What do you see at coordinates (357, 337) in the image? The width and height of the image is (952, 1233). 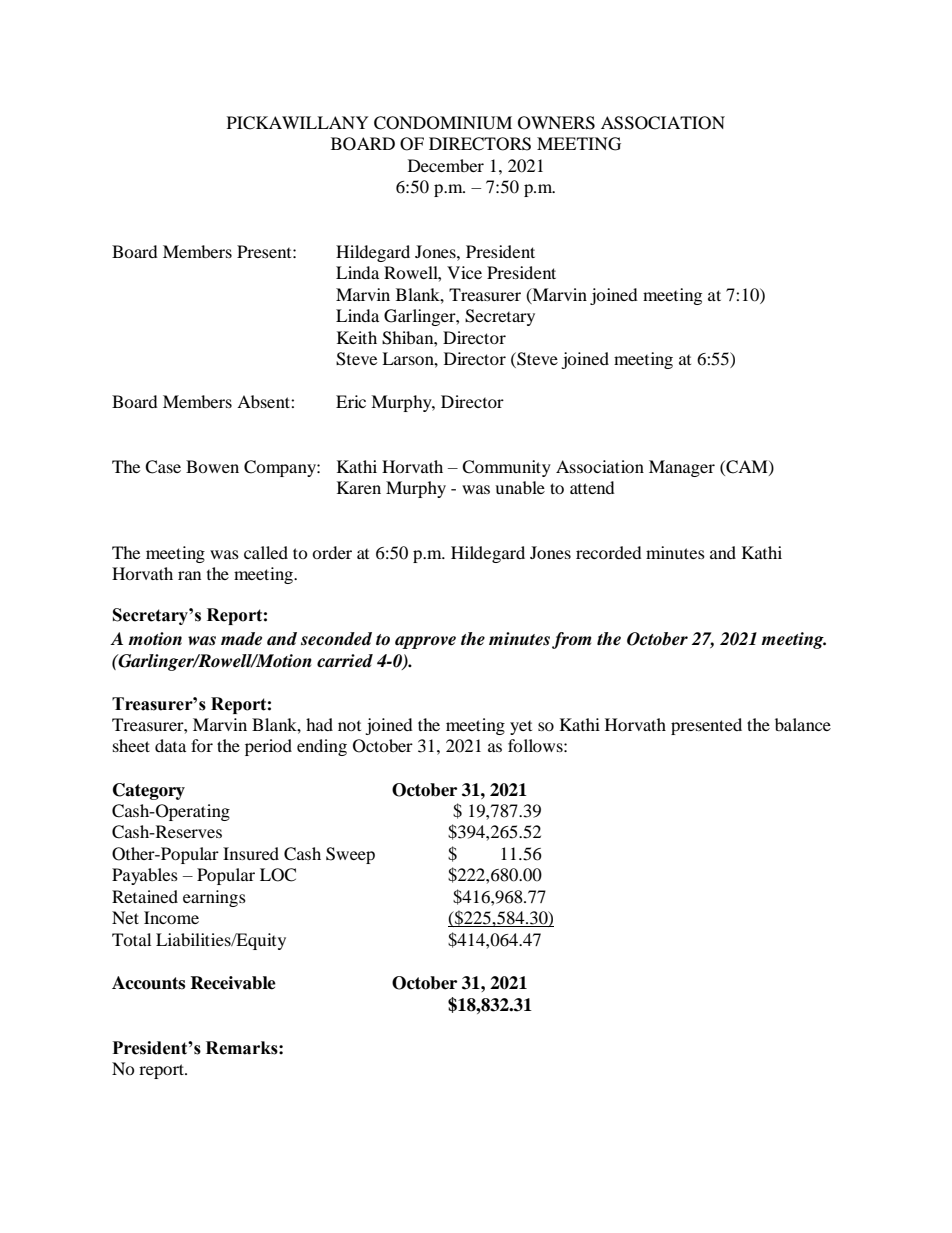 I see `Keith` at bounding box center [357, 337].
